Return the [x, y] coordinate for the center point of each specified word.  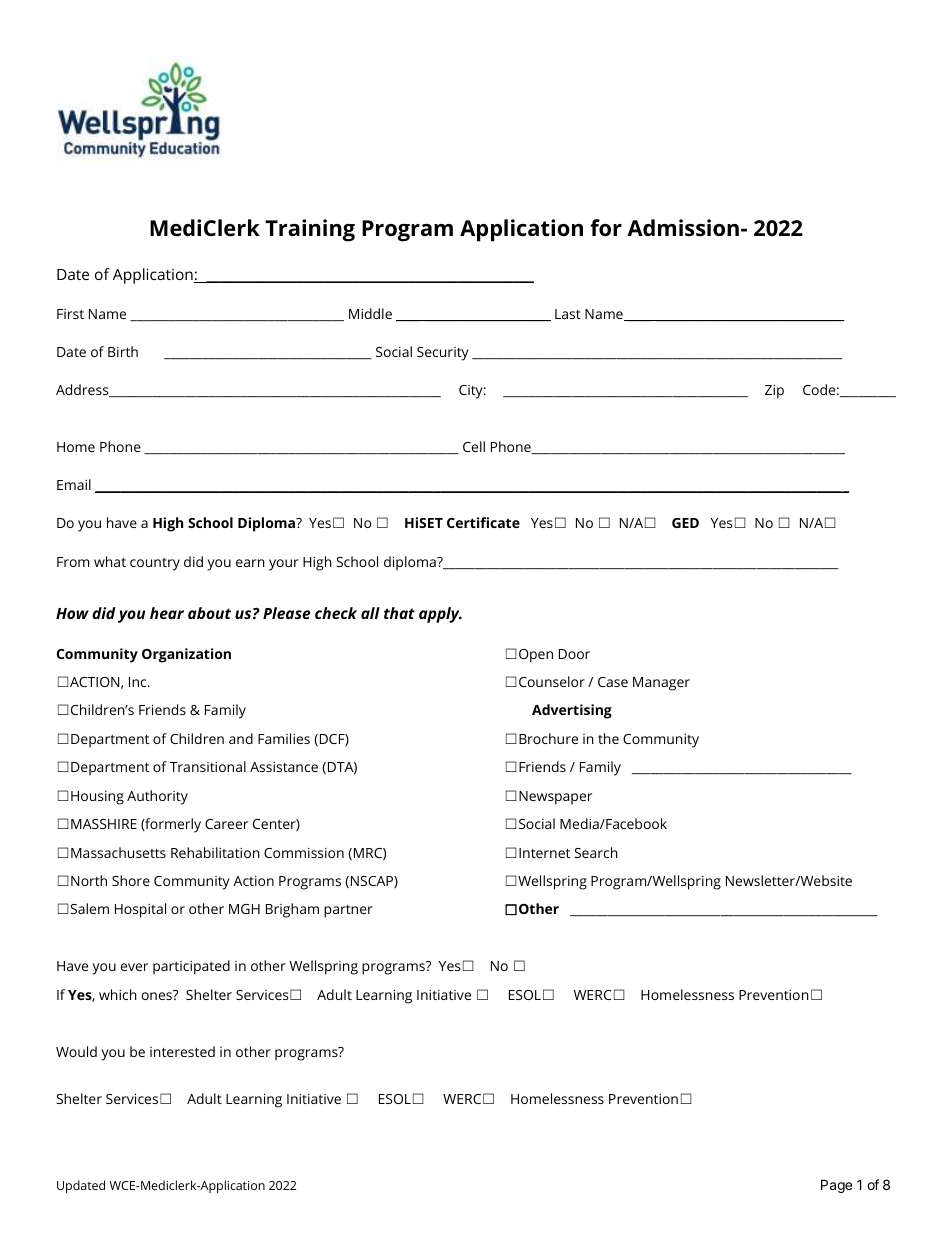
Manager [661, 684]
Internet [544, 853]
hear [167, 613]
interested [182, 1051]
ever [134, 967]
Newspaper [555, 798]
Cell [474, 446]
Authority [157, 797]
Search [596, 852]
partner [348, 911]
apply [440, 615]
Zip [774, 392]
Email [74, 484]
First [70, 314]
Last [568, 314]
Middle [370, 313]
